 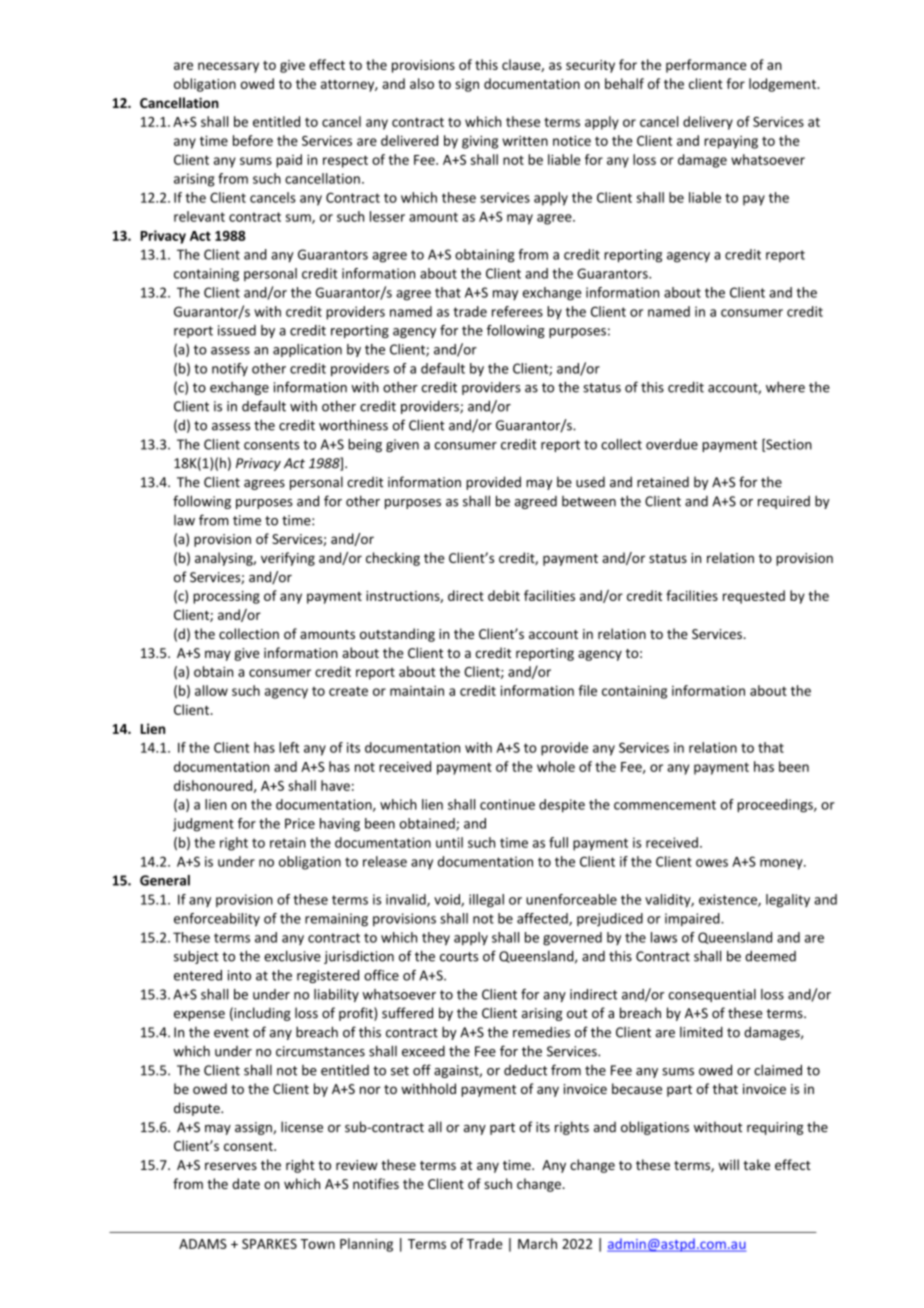 I want to click on necessary, so click(x=228, y=67).
